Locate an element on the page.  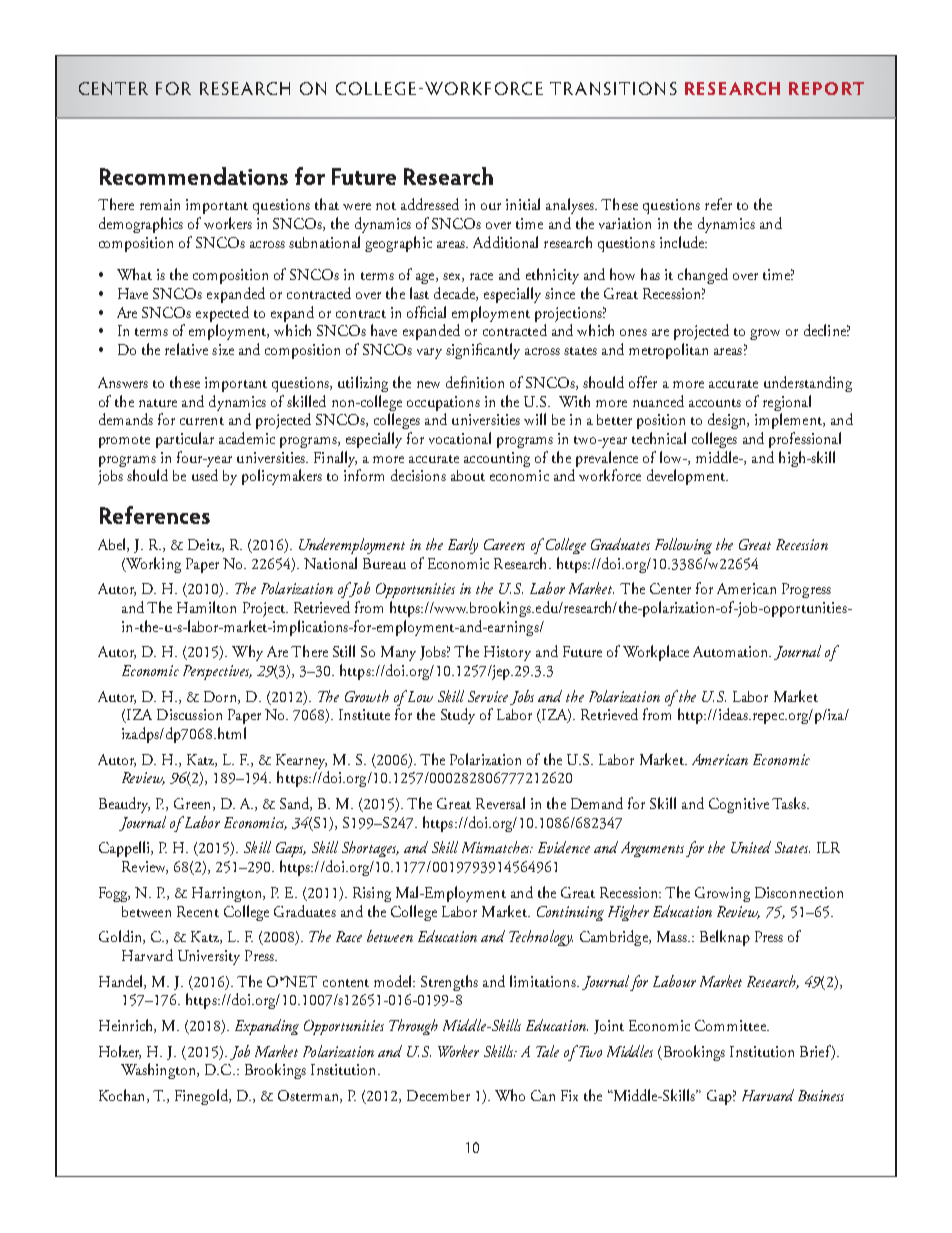
December is located at coordinates (438, 1095).
